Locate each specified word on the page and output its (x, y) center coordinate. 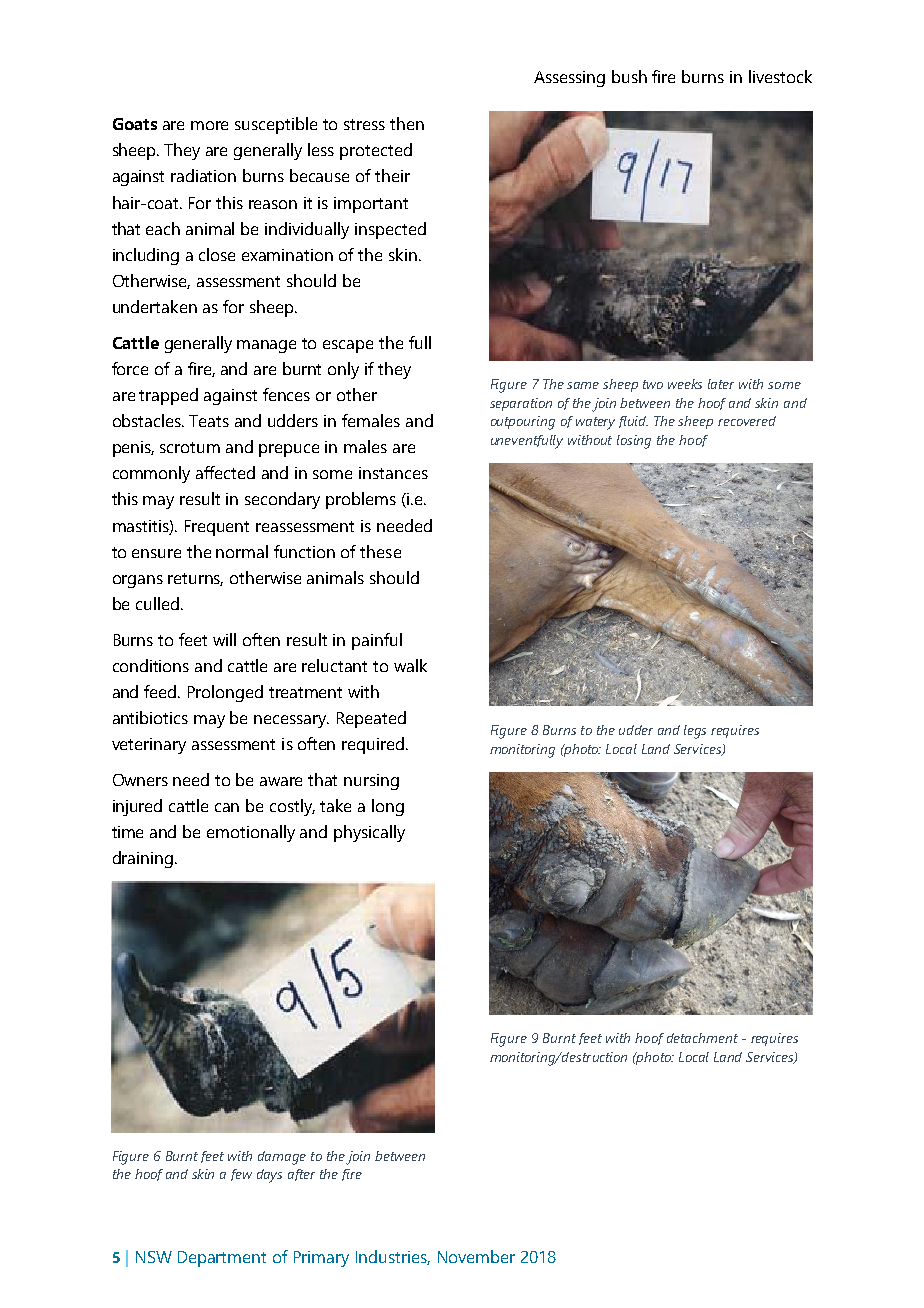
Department (222, 1259)
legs (695, 732)
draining (143, 859)
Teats (209, 421)
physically (369, 833)
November (476, 1256)
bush (629, 76)
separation (521, 404)
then (407, 123)
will (224, 639)
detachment (702, 1038)
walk (410, 665)
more (209, 125)
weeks (685, 384)
